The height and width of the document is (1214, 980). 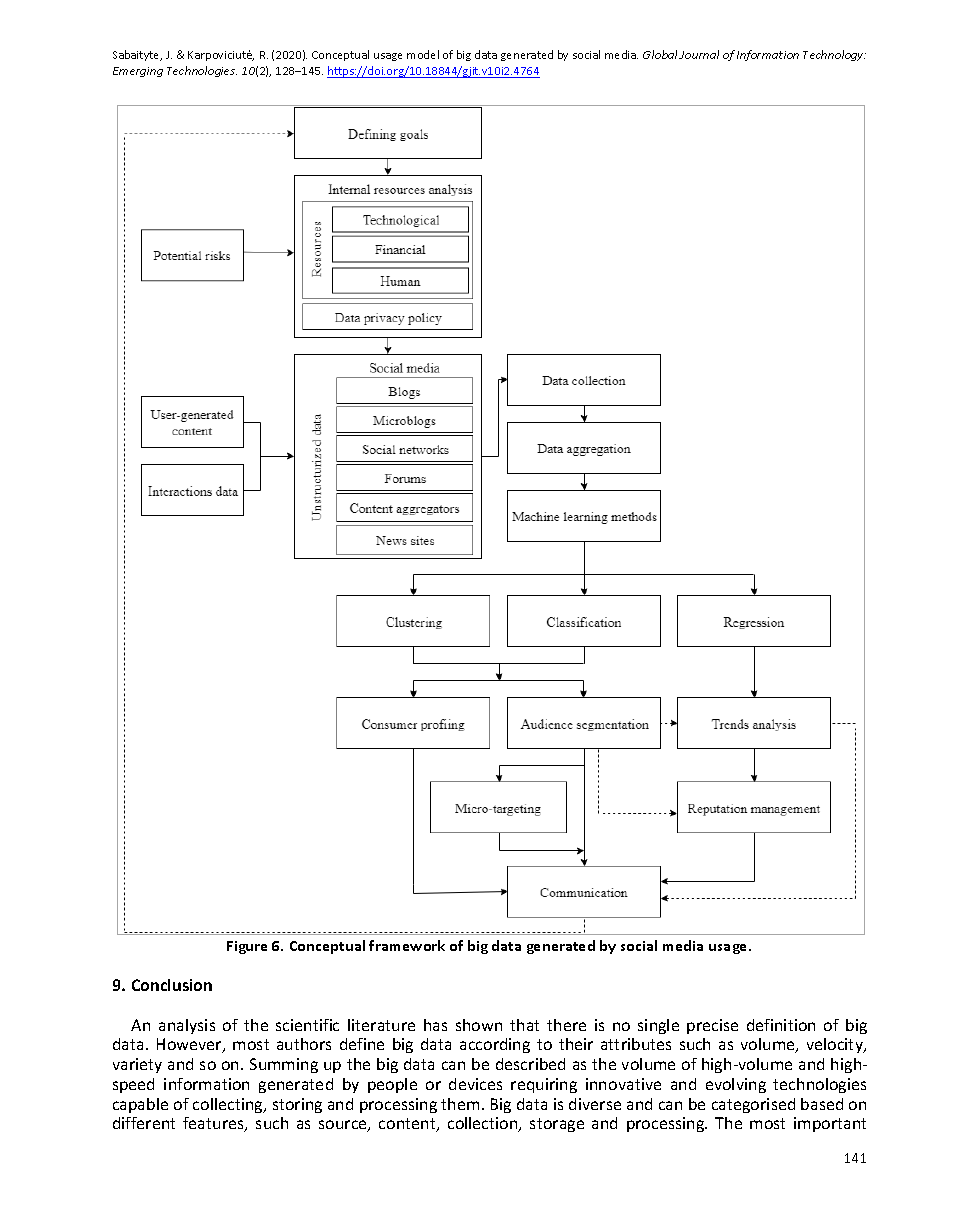 What do you see at coordinates (699, 54) in the document?
I see `Journal` at bounding box center [699, 54].
